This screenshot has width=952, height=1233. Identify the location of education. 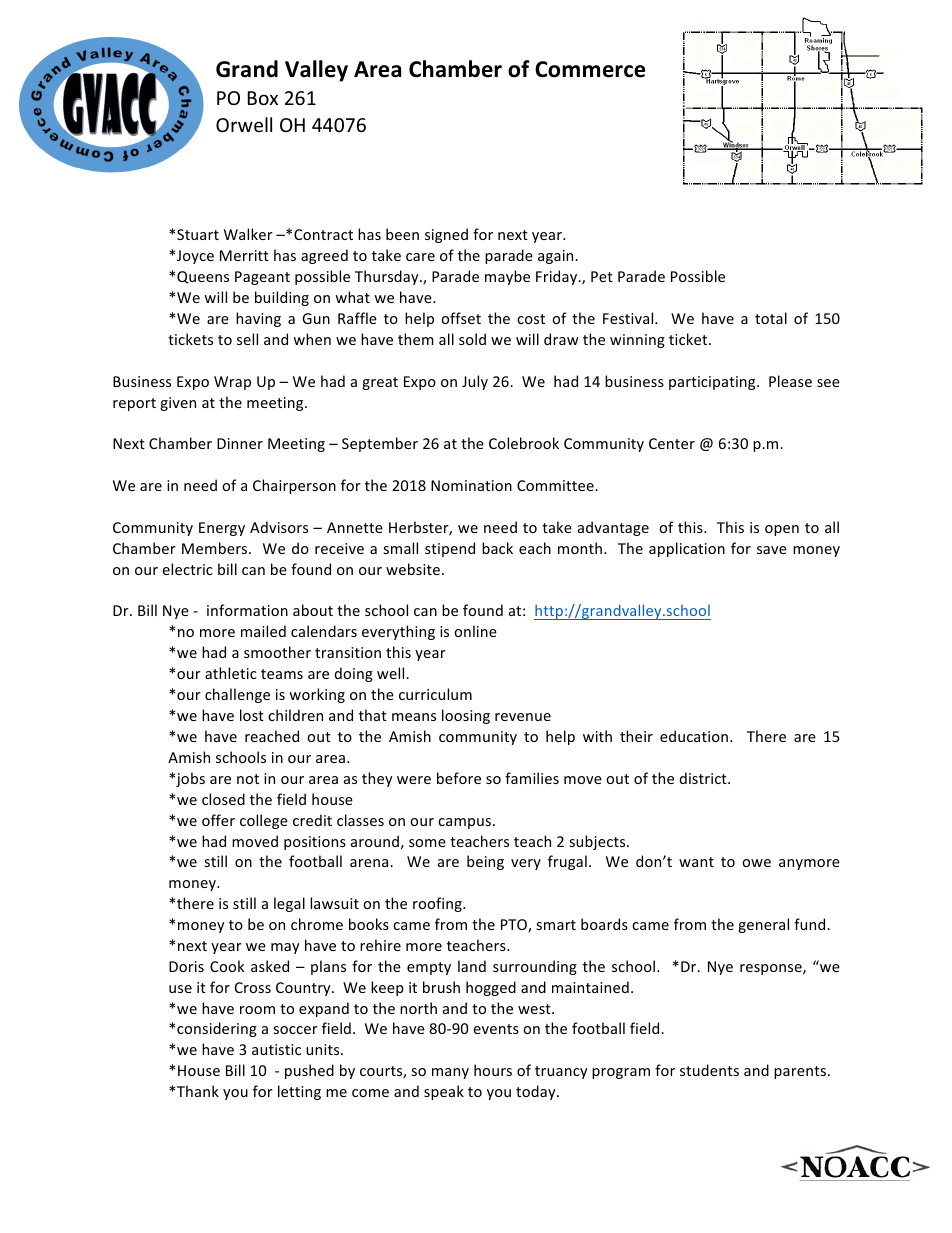
(694, 736).
